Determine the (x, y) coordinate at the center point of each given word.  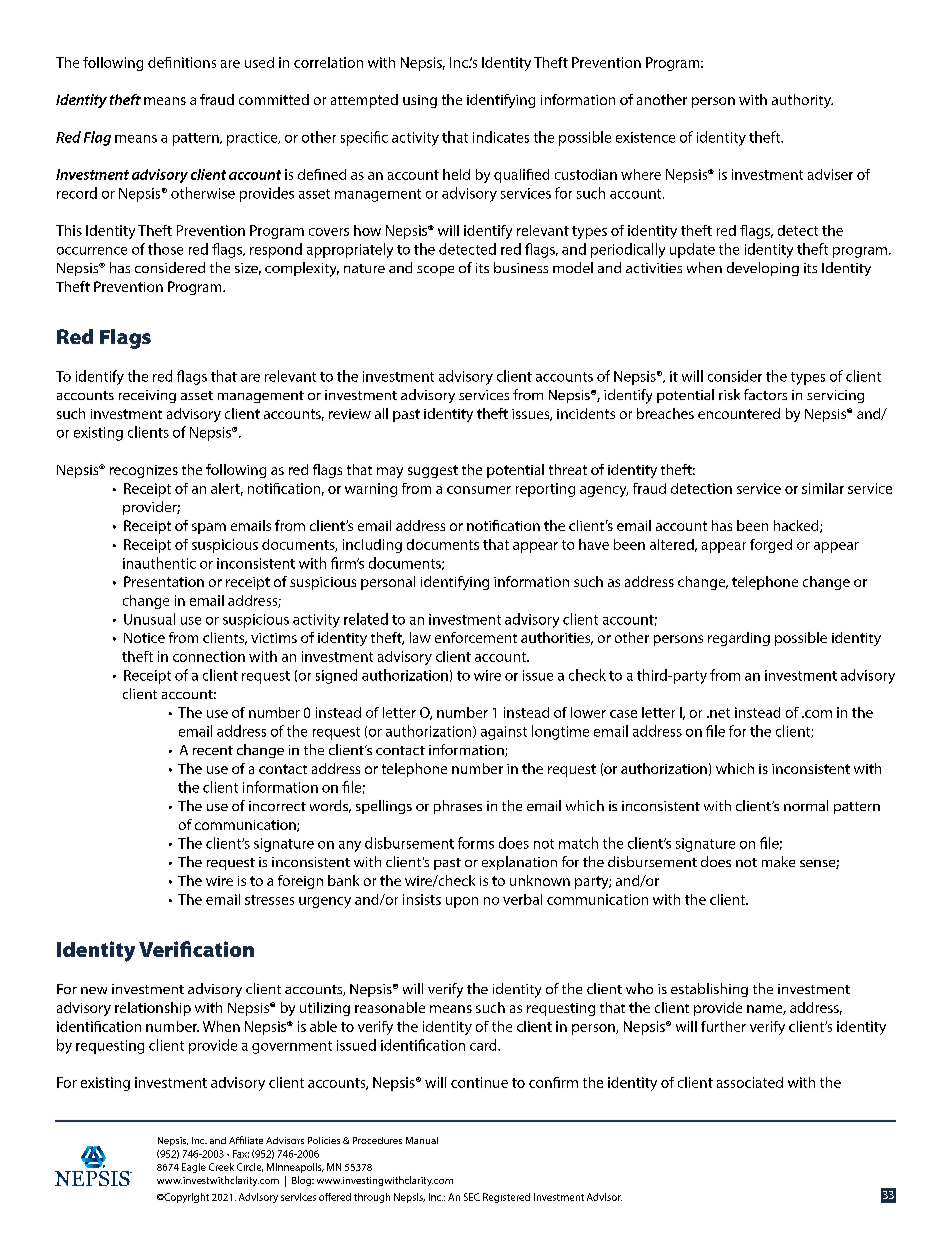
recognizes (144, 471)
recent (213, 750)
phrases (458, 807)
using (420, 101)
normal (806, 805)
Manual (422, 1140)
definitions (182, 62)
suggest (433, 471)
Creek (221, 1167)
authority (802, 101)
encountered (739, 413)
